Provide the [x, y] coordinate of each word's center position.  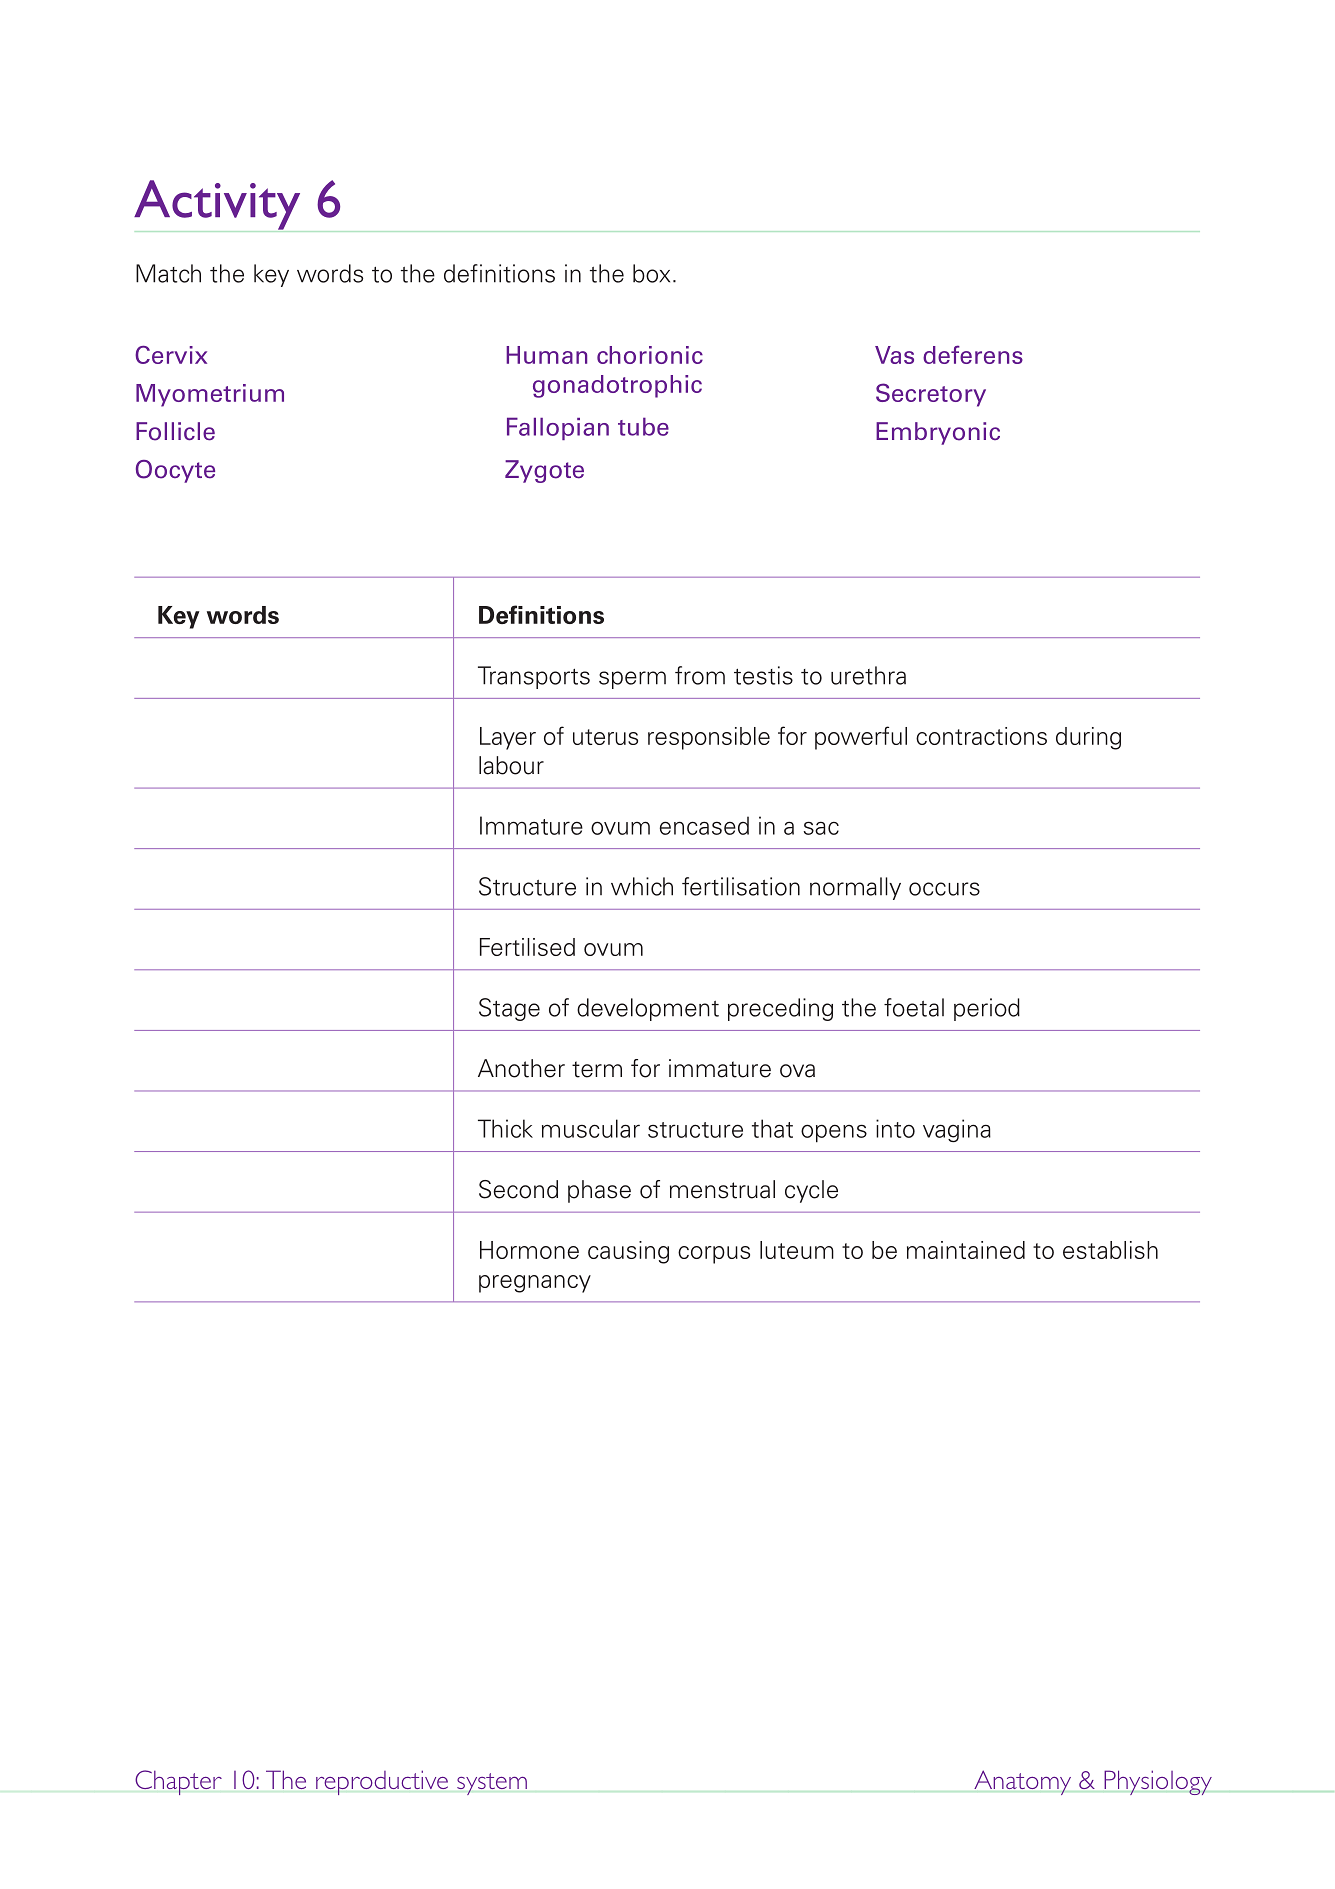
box [651, 273]
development [648, 1009]
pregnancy [535, 1284]
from [700, 675]
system [492, 1784]
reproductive [382, 1782]
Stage [509, 1009]
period [987, 1009]
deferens [973, 354]
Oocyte [175, 471]
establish [1110, 1250]
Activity [218, 206]
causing [628, 1252]
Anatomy [1022, 1782]
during [1088, 738]
